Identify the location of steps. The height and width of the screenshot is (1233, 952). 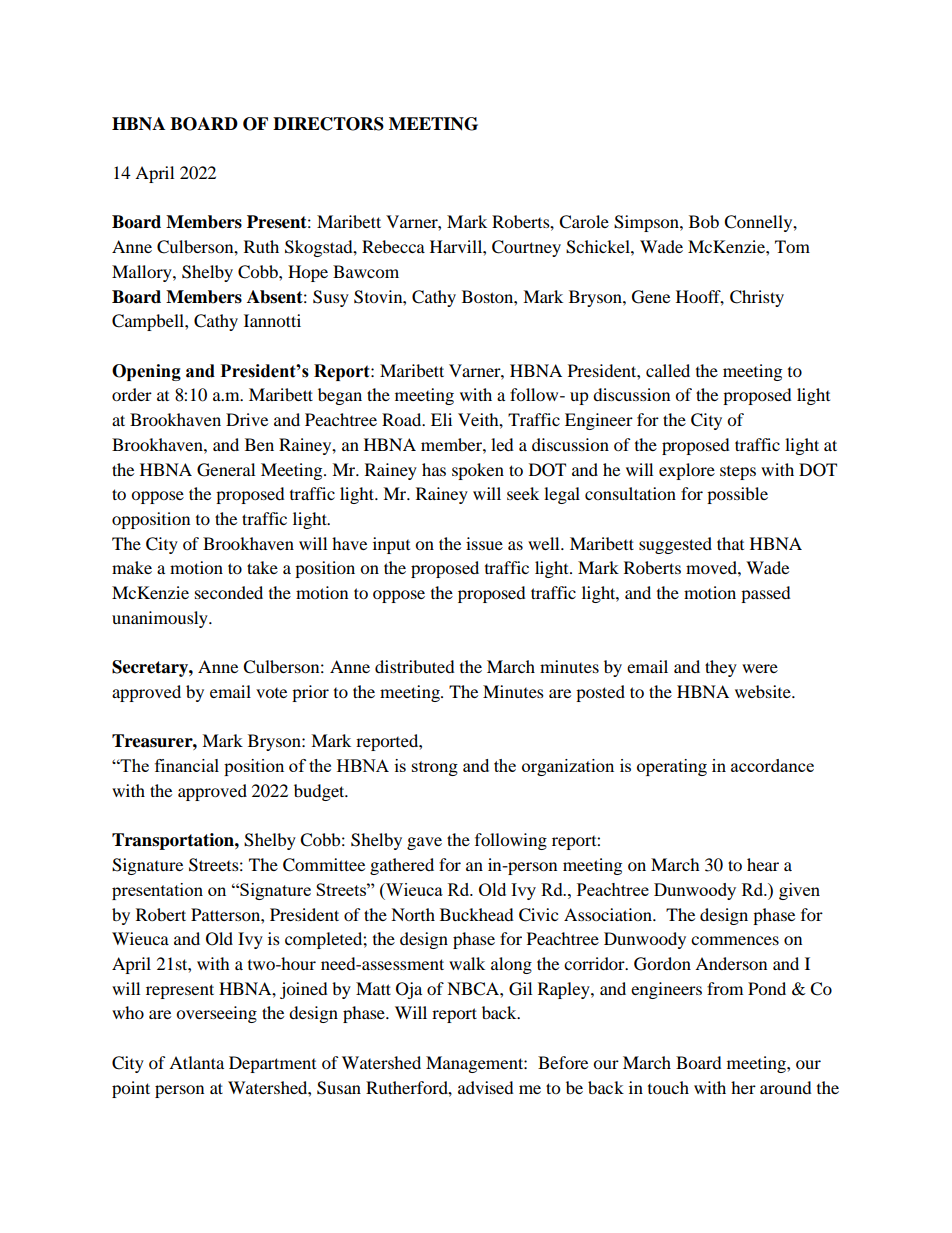
(738, 473).
